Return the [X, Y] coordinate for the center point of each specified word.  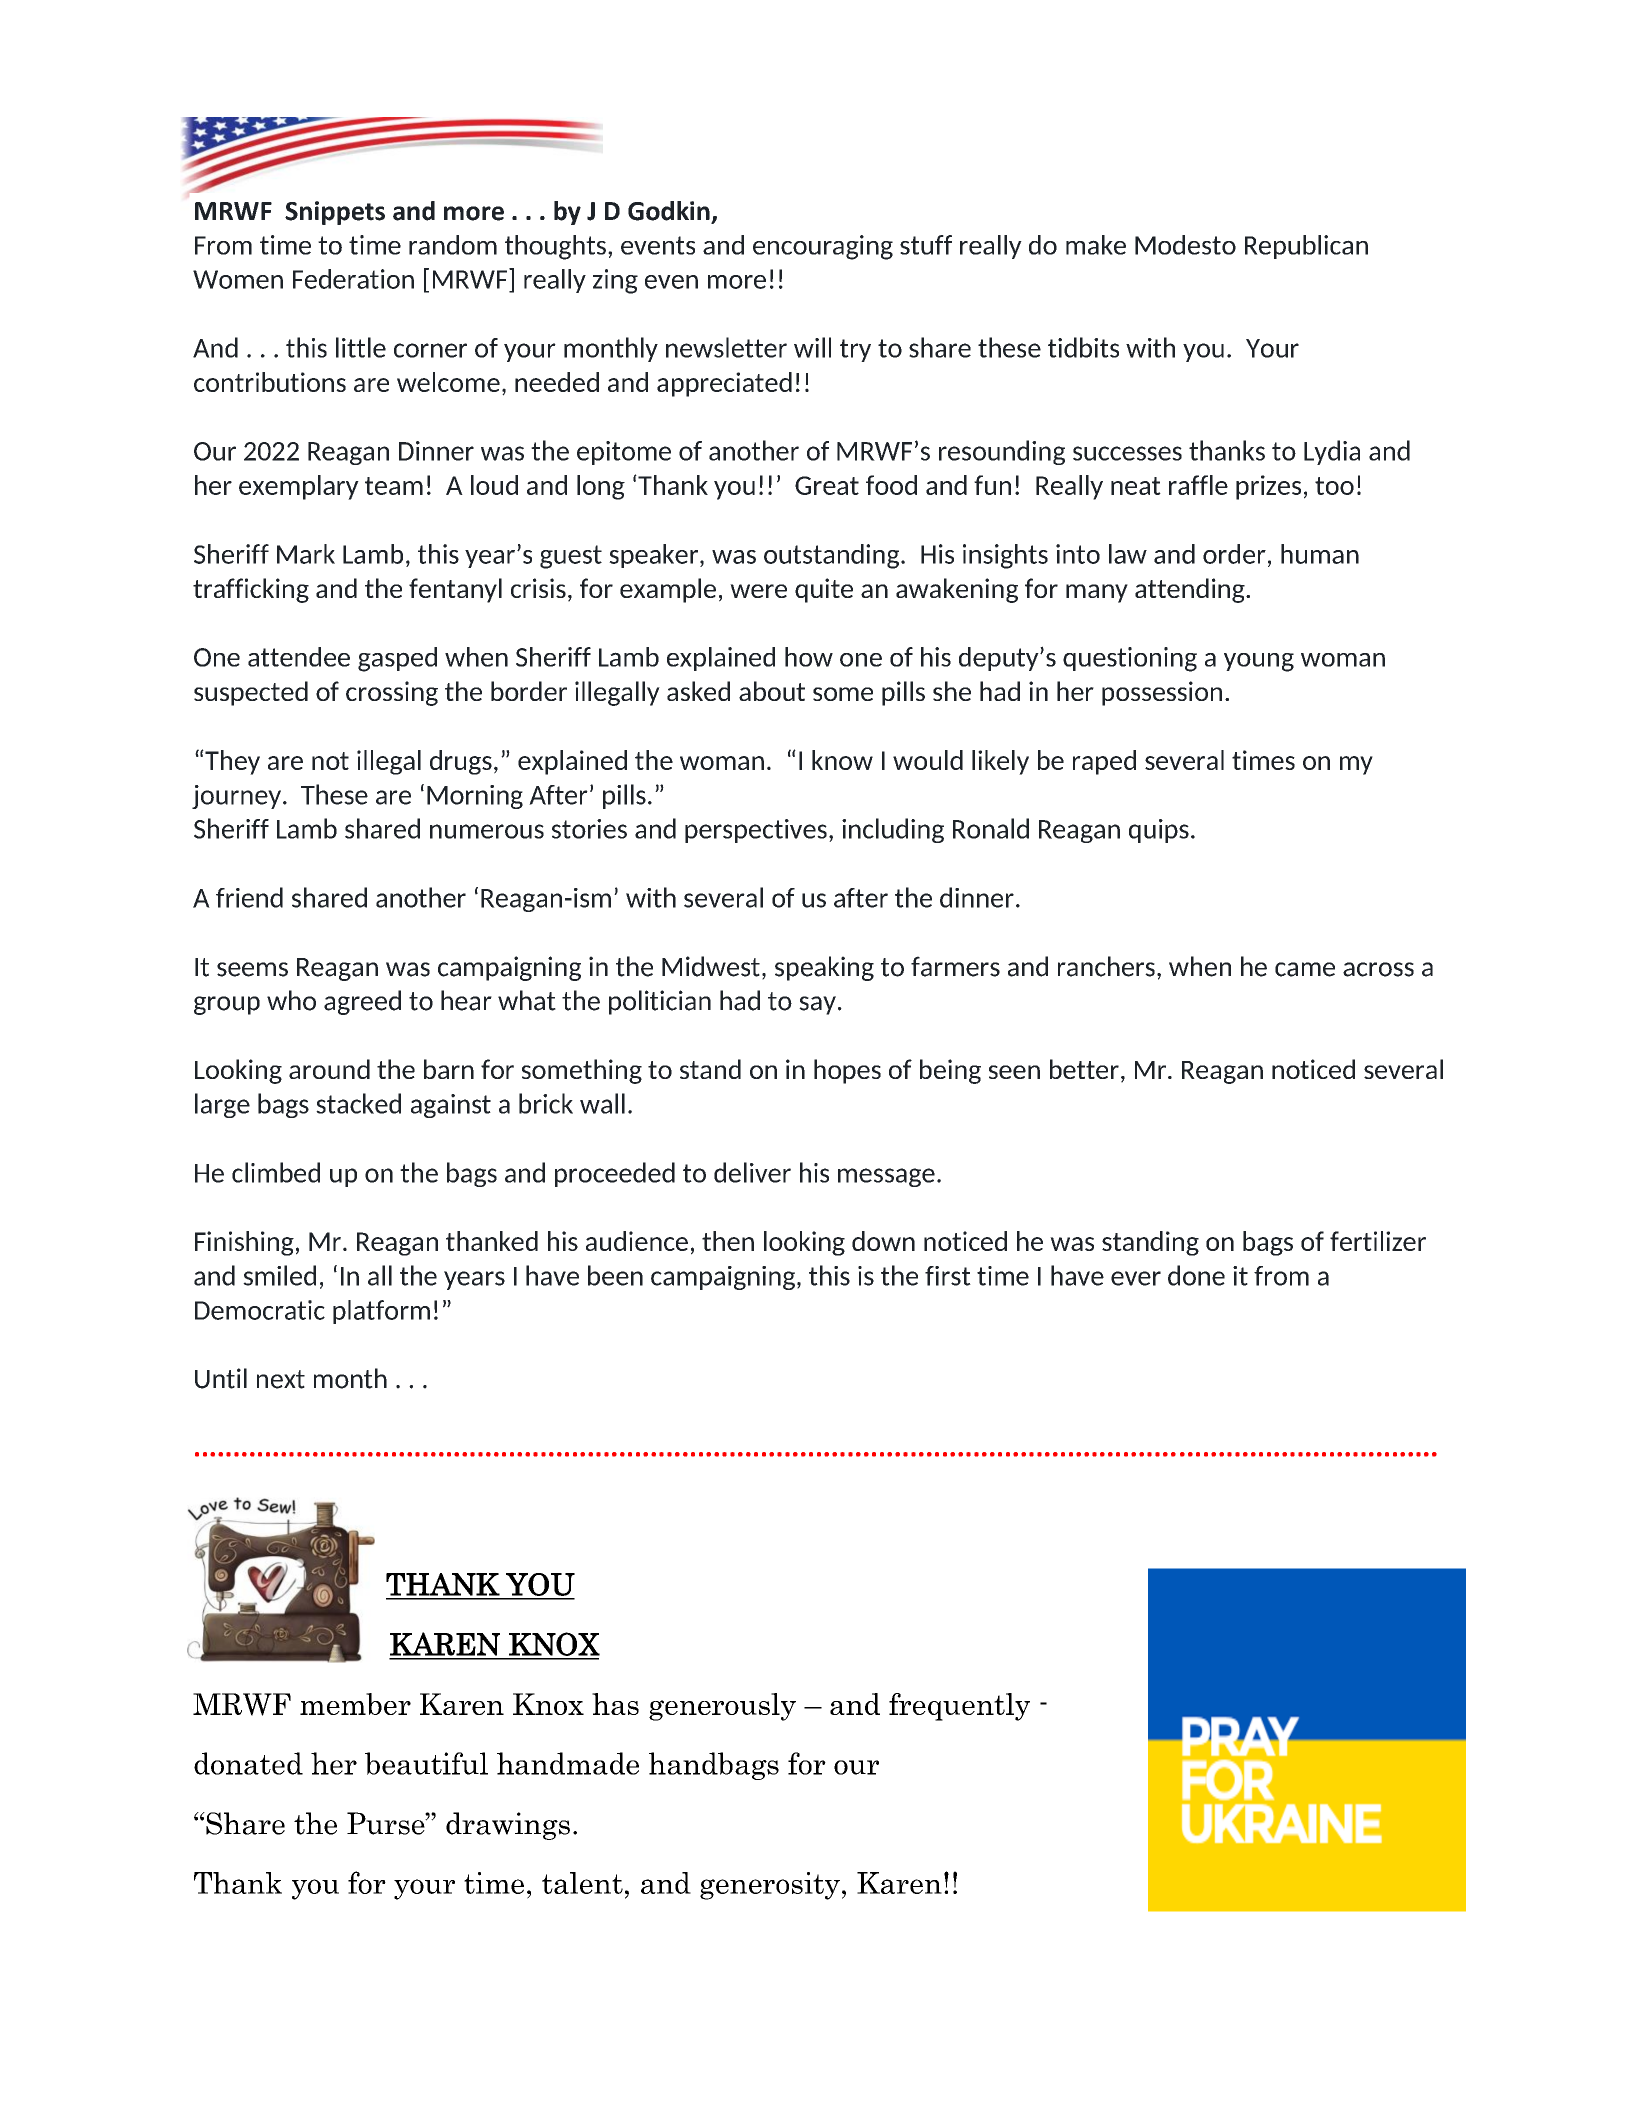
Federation [353, 279]
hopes [847, 1071]
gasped [397, 659]
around [329, 1069]
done [1196, 1275]
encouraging [823, 247]
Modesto [1185, 245]
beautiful [426, 1763]
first [948, 1276]
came [1305, 969]
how [809, 657]
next [281, 1379]
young [1259, 662]
